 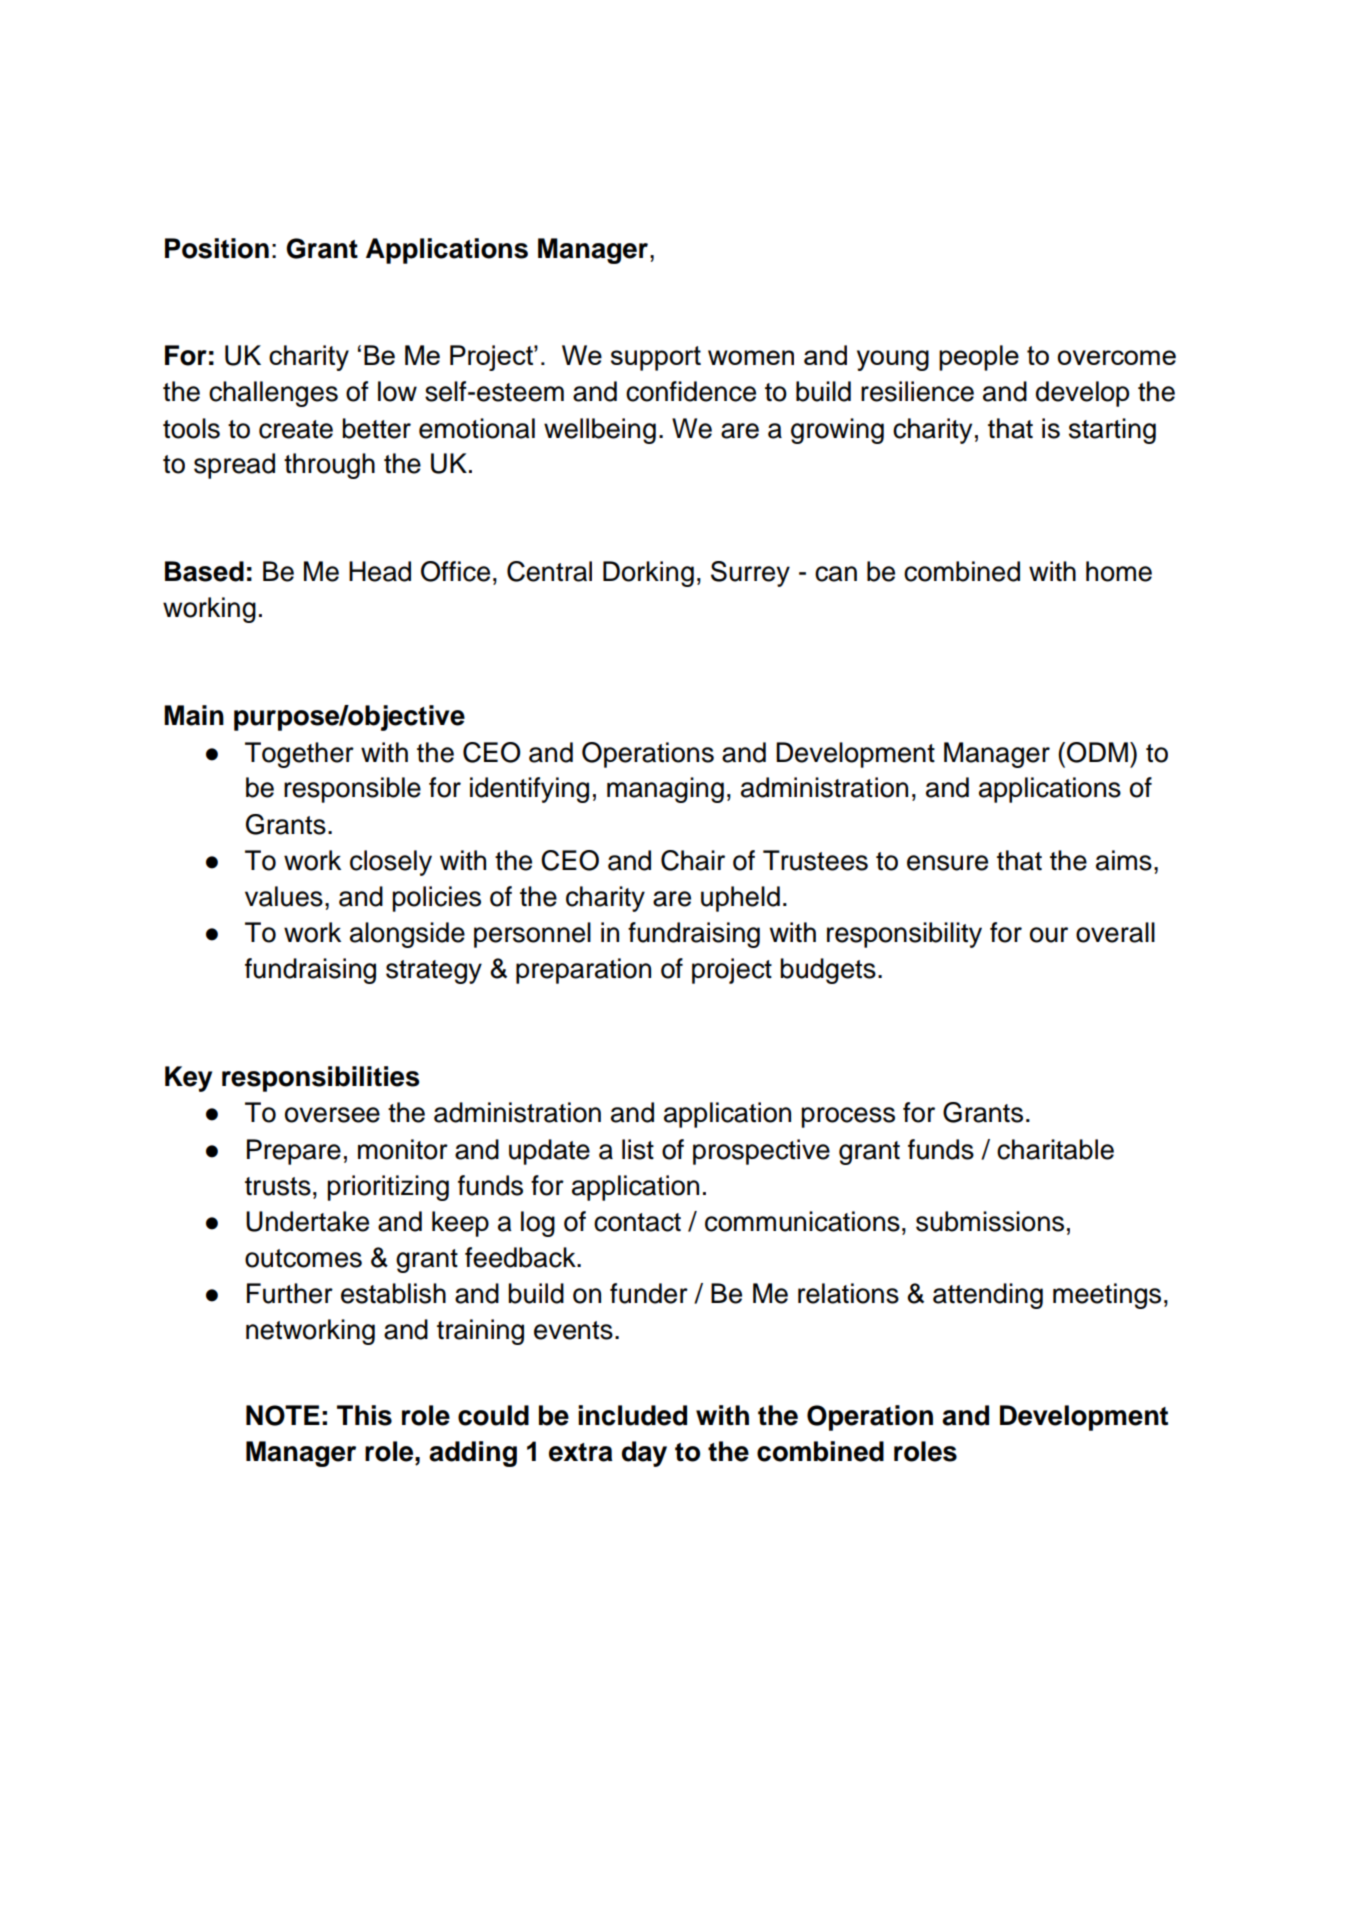 I want to click on ensure, so click(x=947, y=863).
